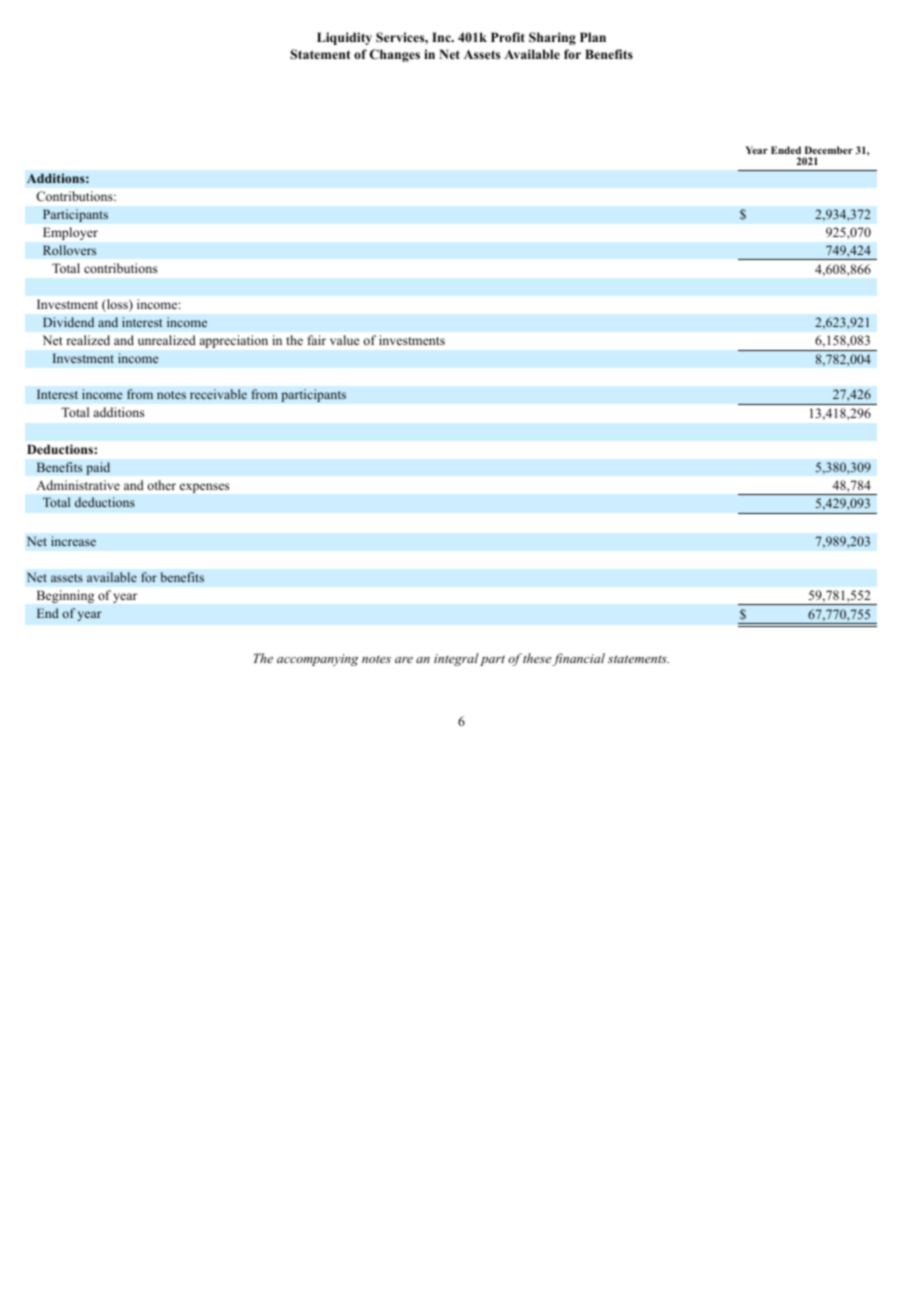  What do you see at coordinates (65, 596) in the screenshot?
I see `Beginning` at bounding box center [65, 596].
